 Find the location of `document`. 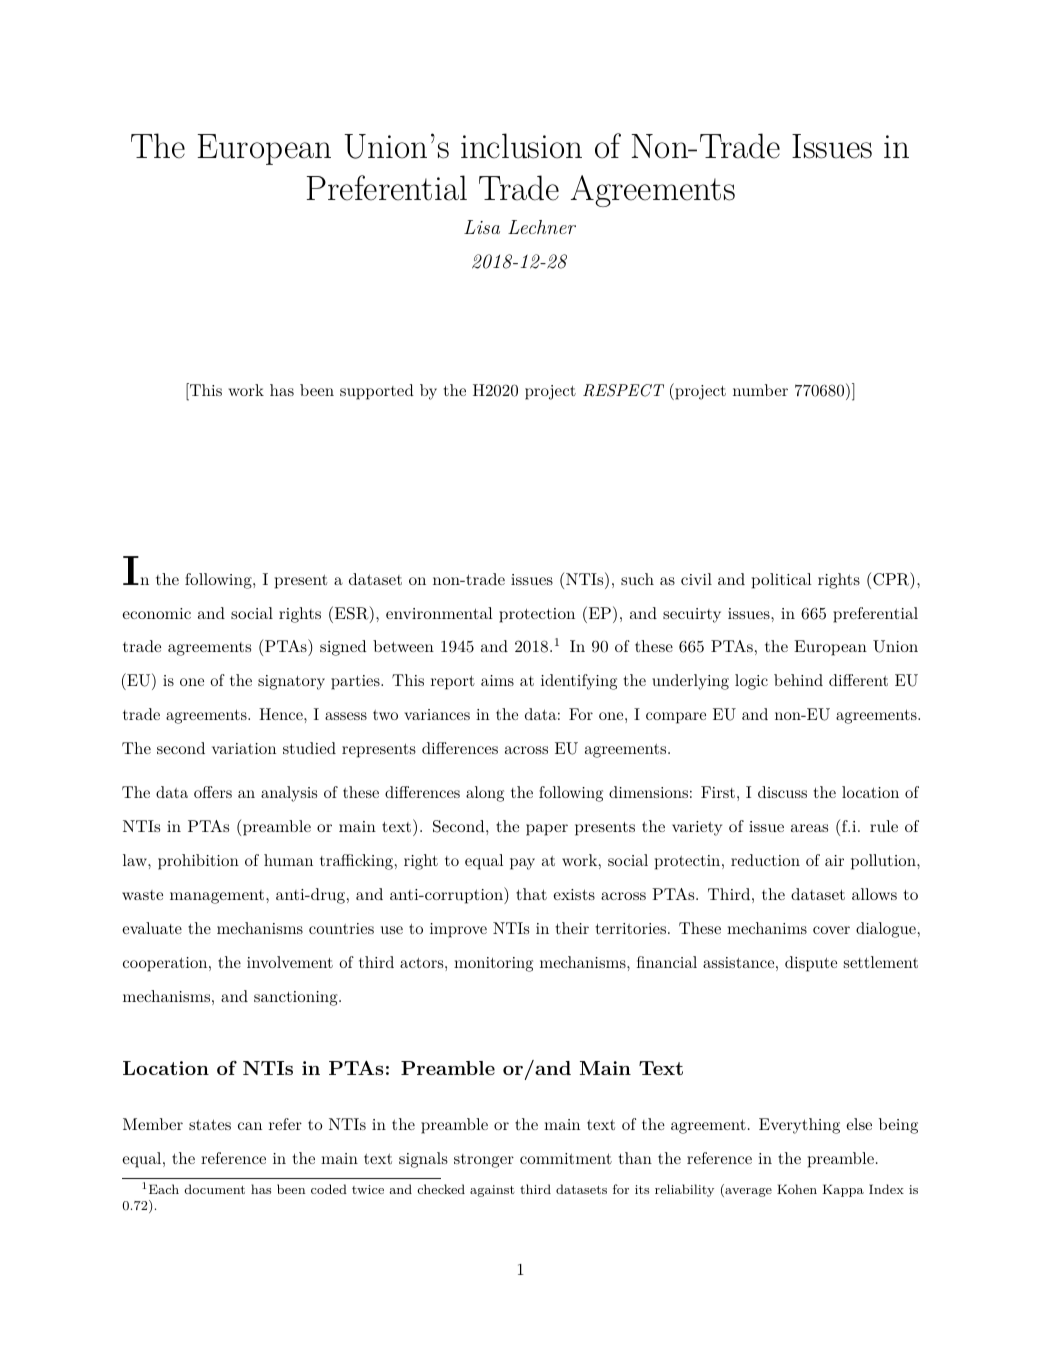

document is located at coordinates (214, 1189).
